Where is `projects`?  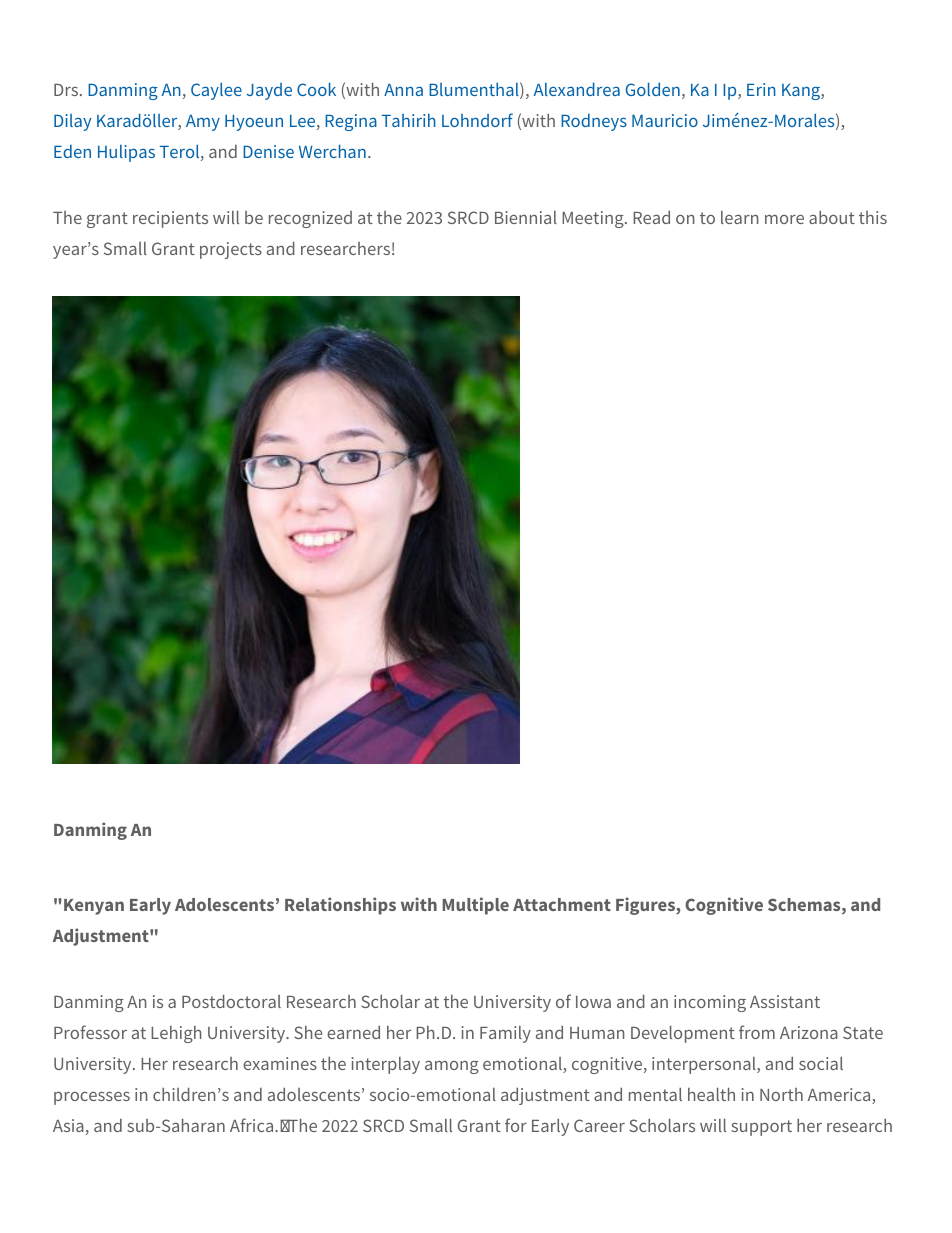 projects is located at coordinates (231, 250).
